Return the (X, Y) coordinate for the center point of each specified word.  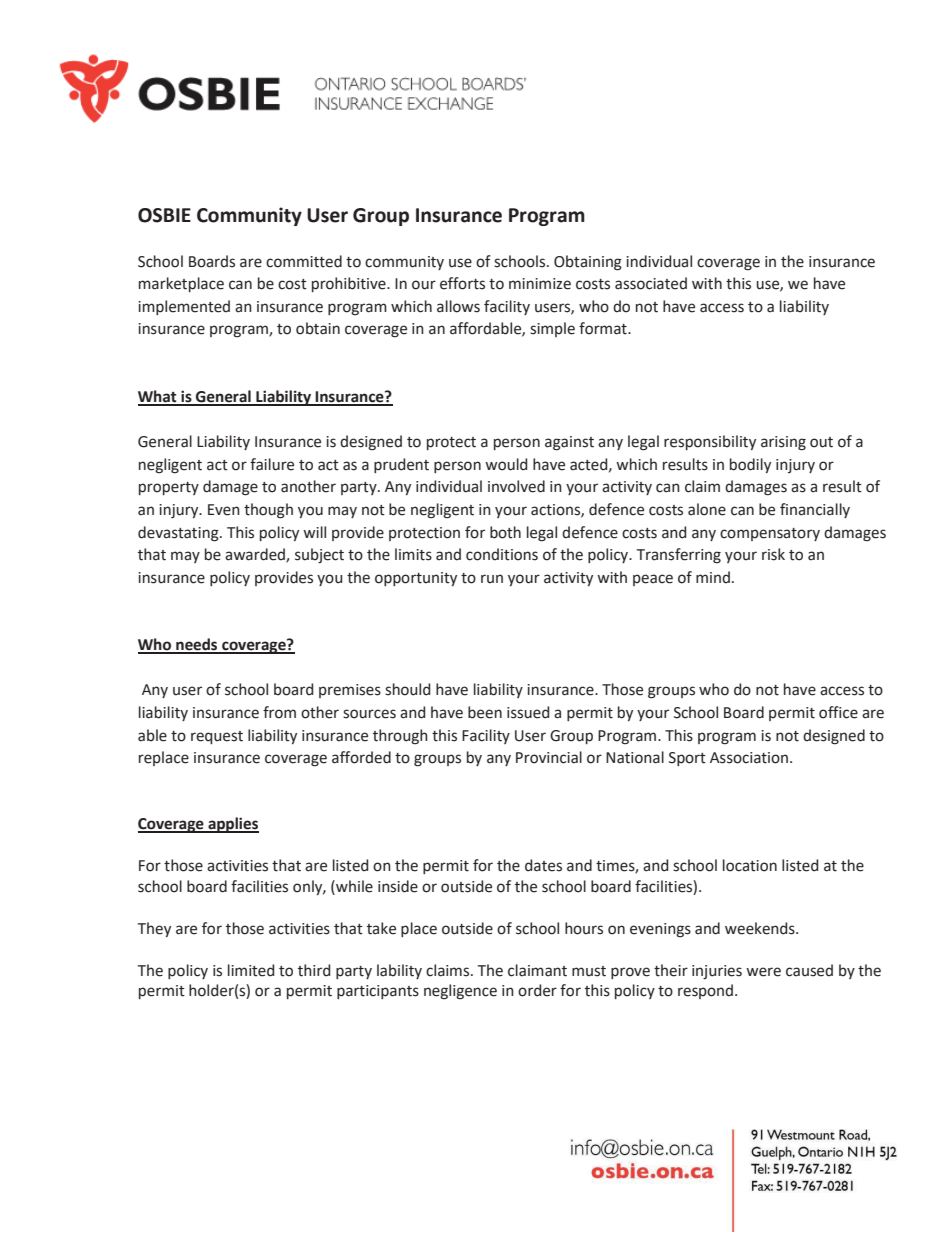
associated (651, 283)
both (505, 532)
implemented (184, 307)
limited (251, 970)
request (217, 737)
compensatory (770, 534)
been (485, 712)
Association (749, 758)
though (268, 511)
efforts (462, 283)
